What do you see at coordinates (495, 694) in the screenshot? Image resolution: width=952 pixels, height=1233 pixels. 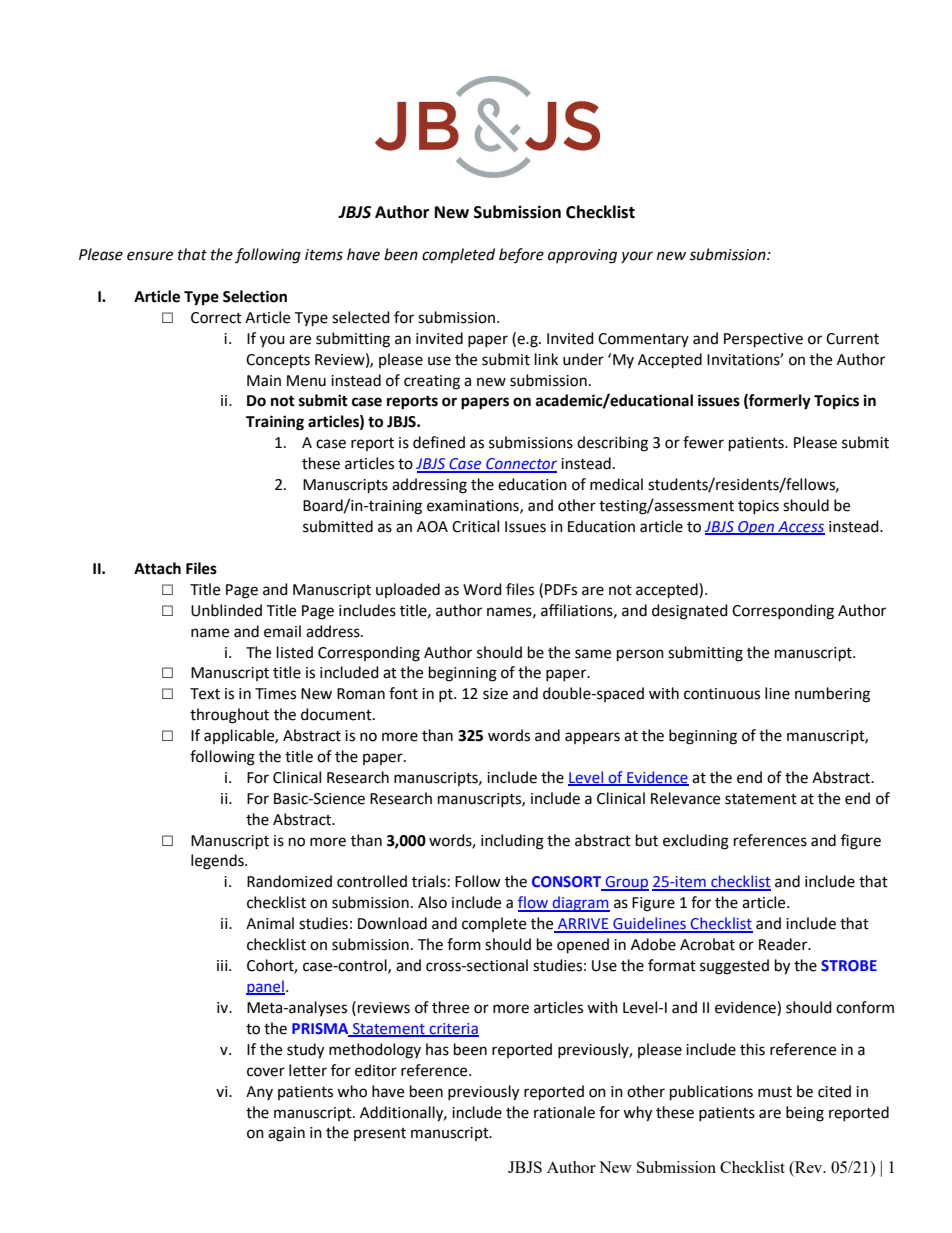 I see `size` at bounding box center [495, 694].
